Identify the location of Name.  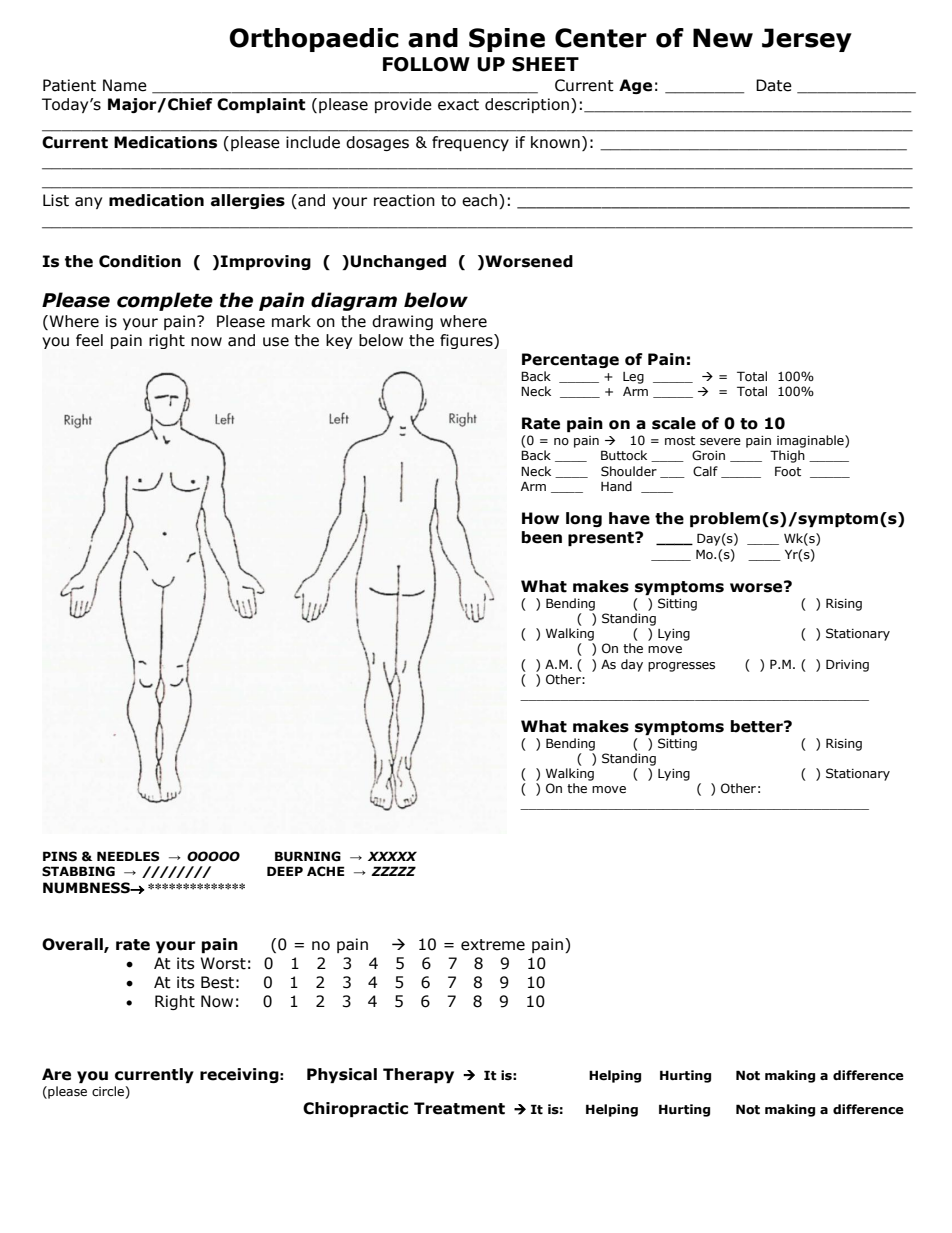
(125, 85).
